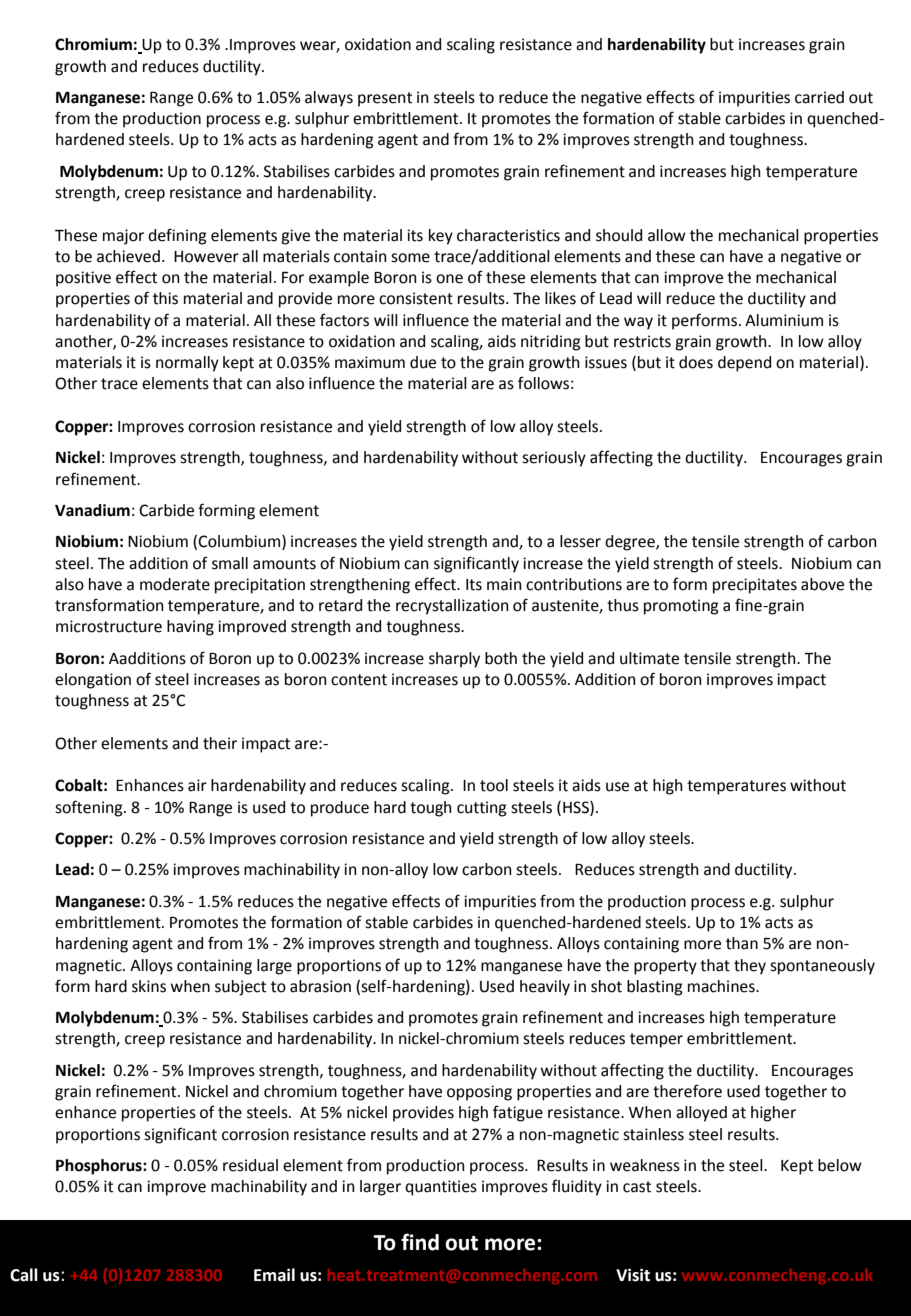 Image resolution: width=911 pixels, height=1316 pixels. I want to click on precipitates, so click(755, 586).
